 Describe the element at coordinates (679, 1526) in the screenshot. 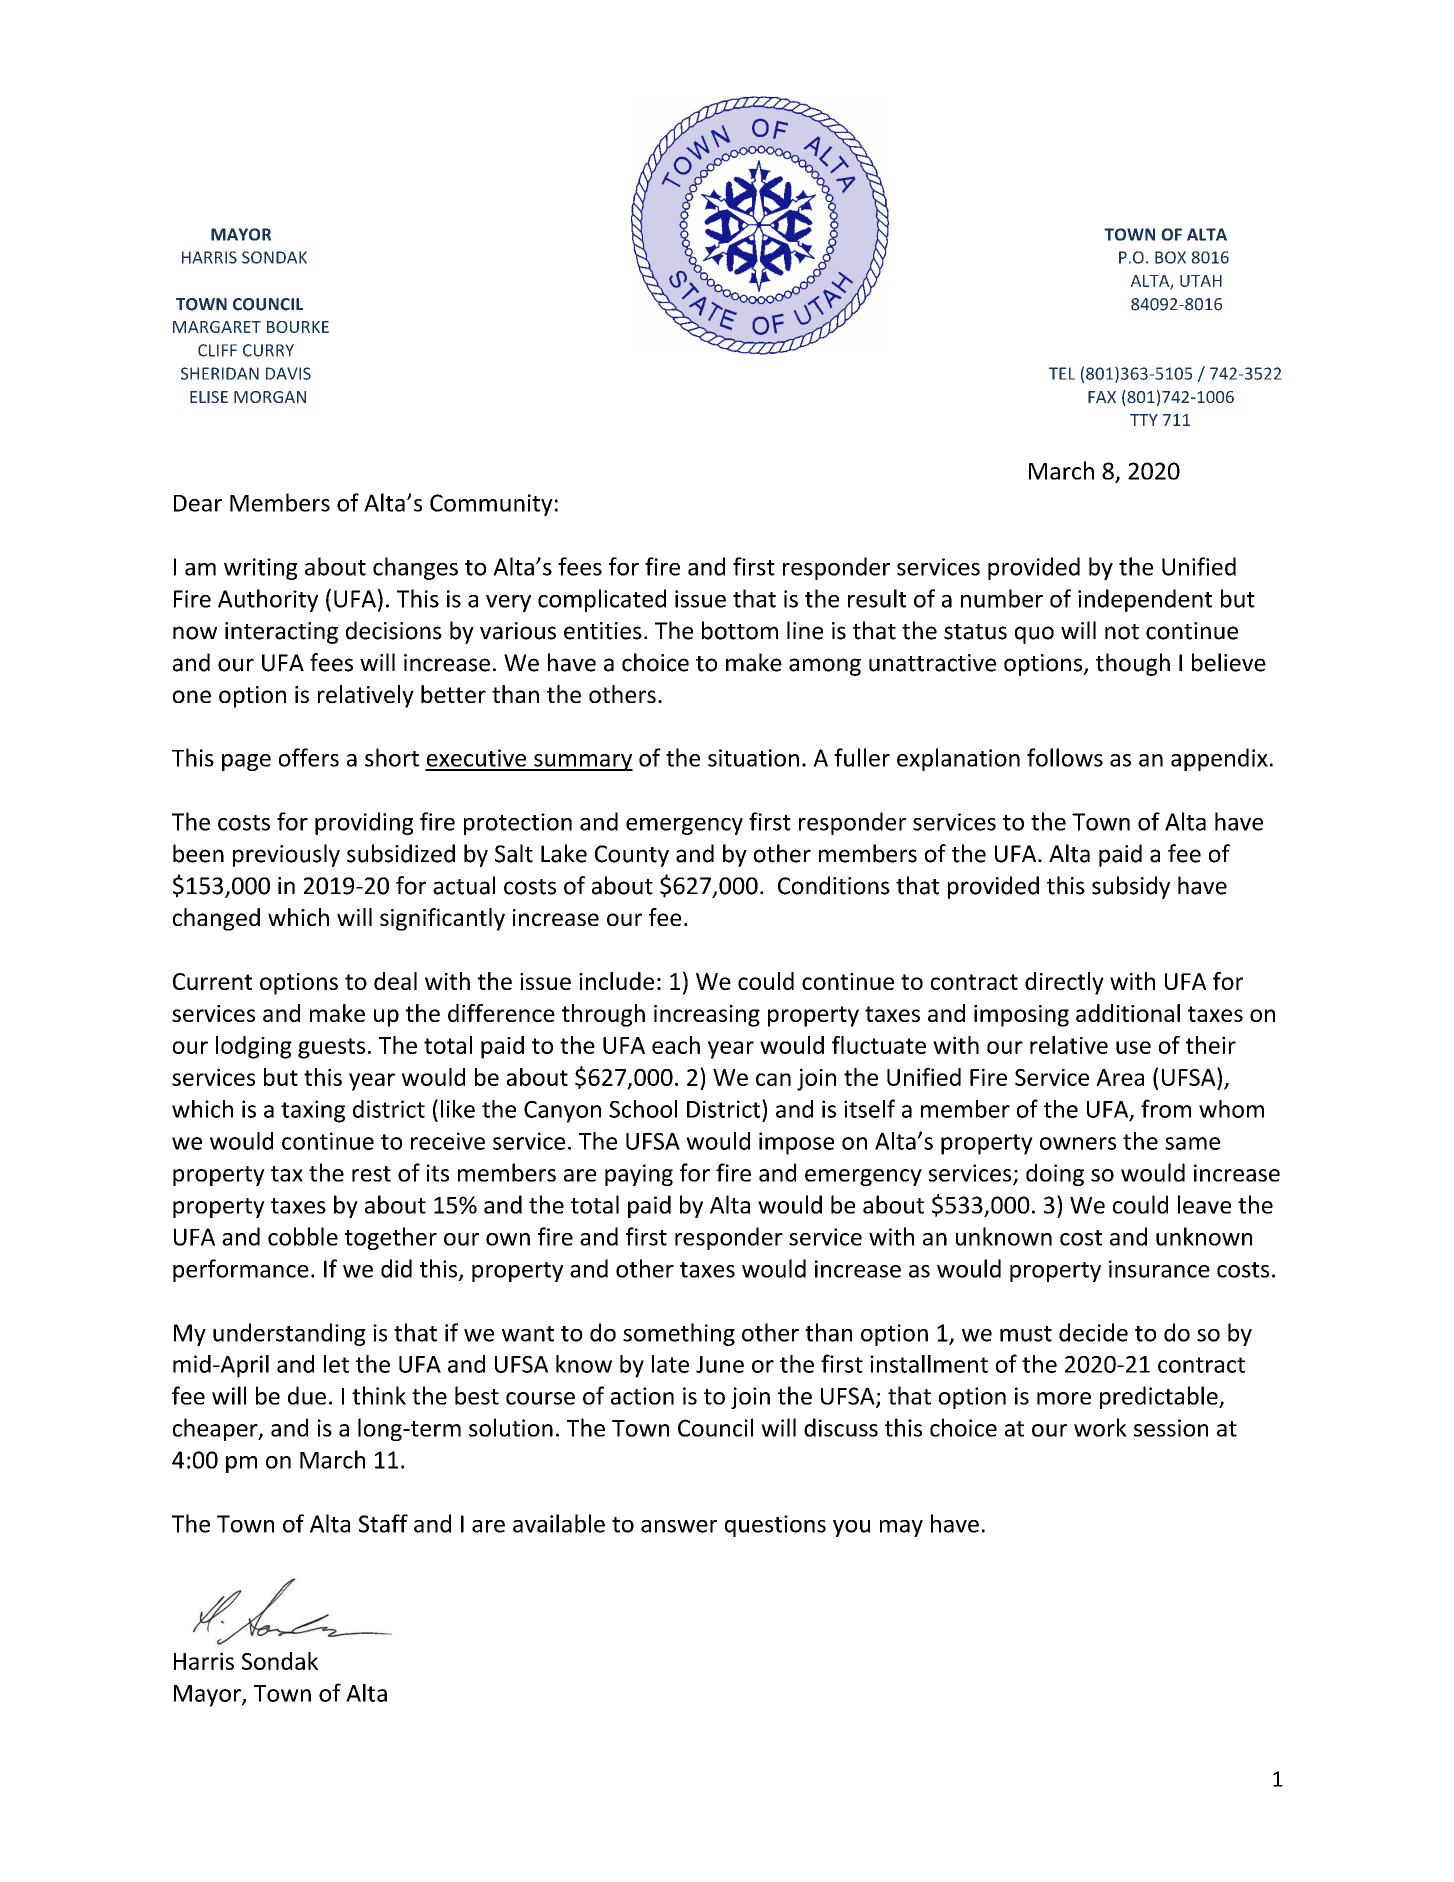

I see `answer` at that location.
